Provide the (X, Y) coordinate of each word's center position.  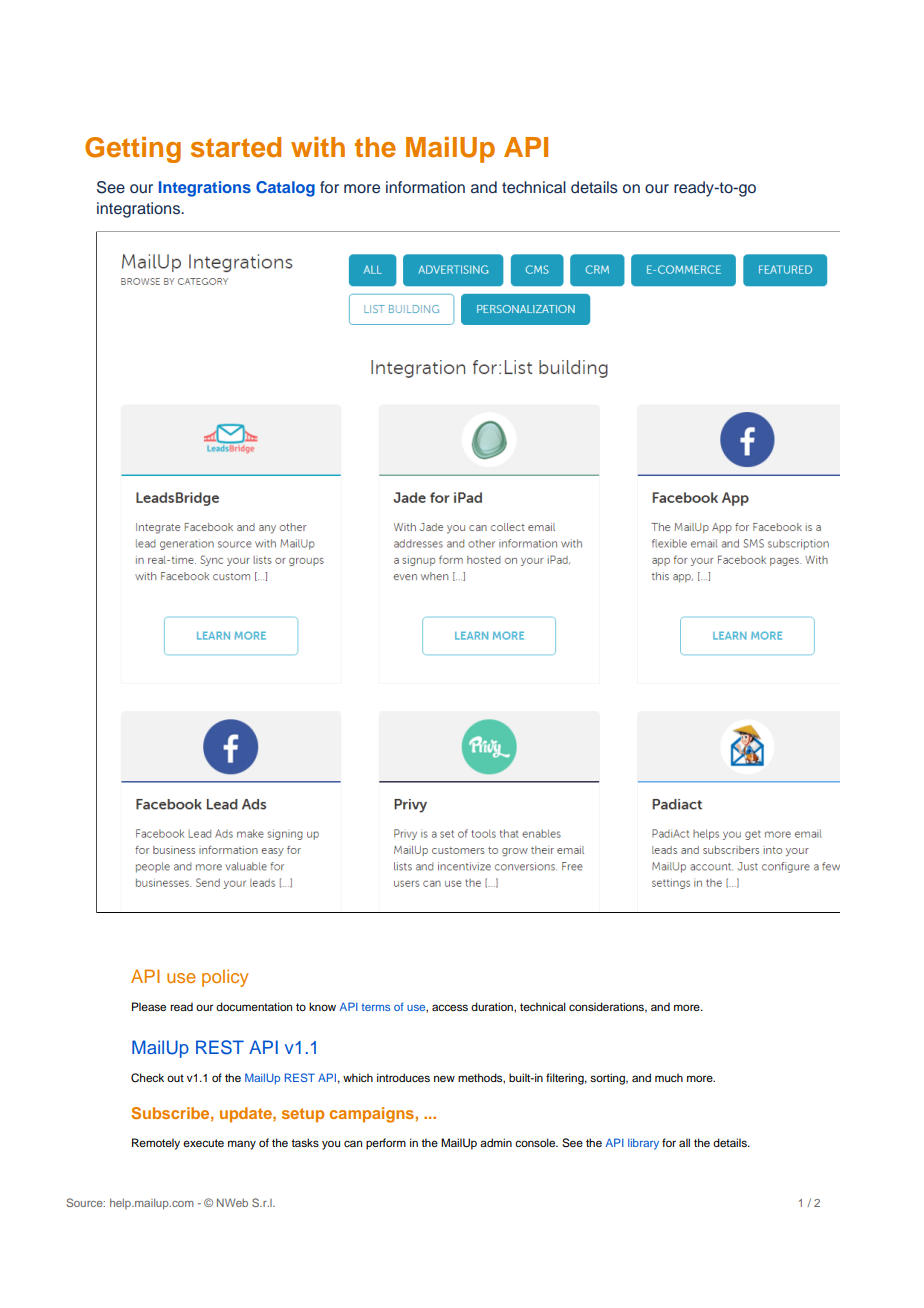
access (450, 1007)
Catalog (285, 189)
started (236, 147)
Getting (133, 150)
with (318, 147)
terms (375, 1007)
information (425, 187)
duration (493, 1006)
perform (386, 1144)
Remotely (156, 1144)
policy (225, 978)
